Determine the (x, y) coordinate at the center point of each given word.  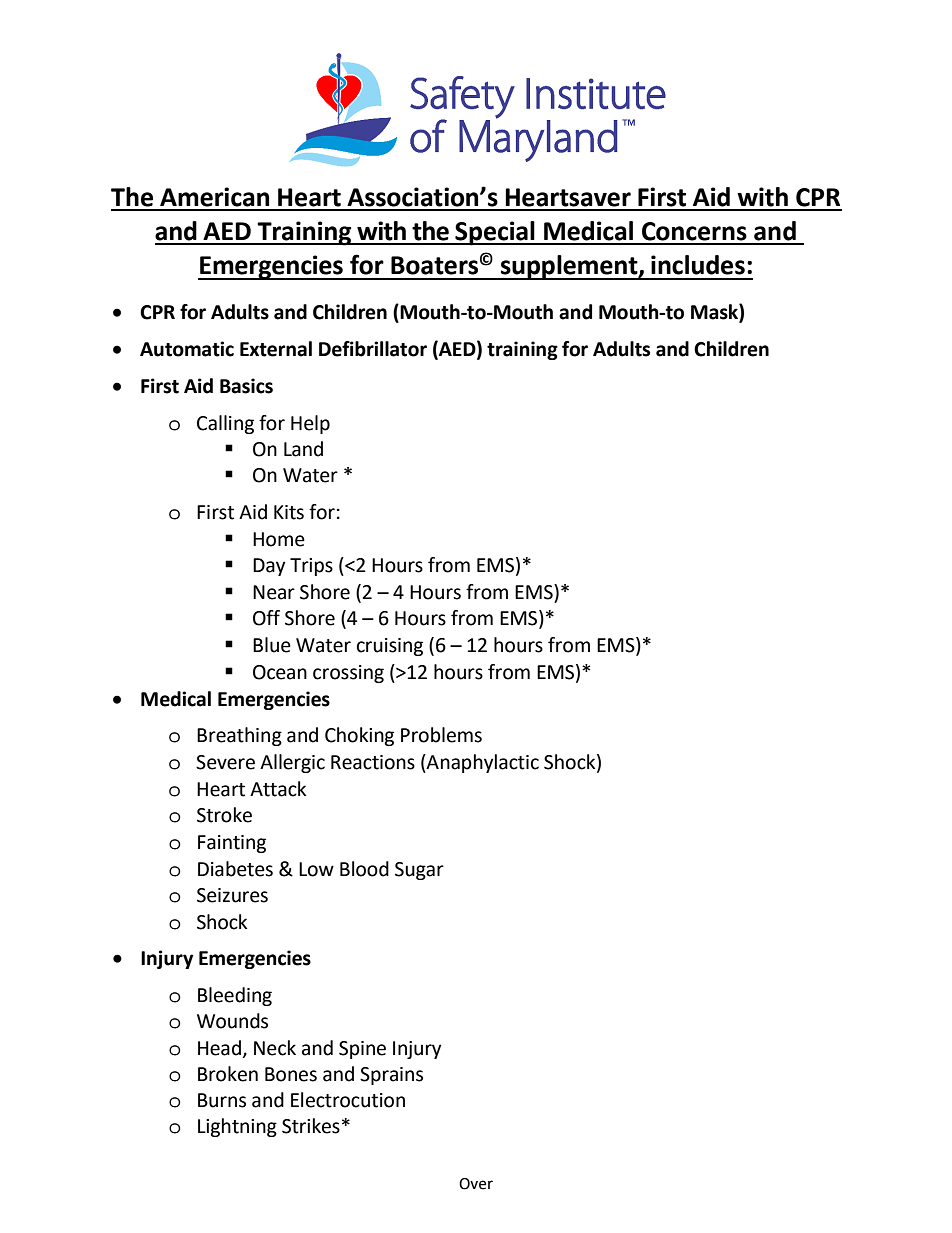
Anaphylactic (482, 763)
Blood (364, 869)
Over (476, 1184)
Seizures (232, 895)
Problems (441, 735)
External (276, 349)
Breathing (239, 736)
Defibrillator (373, 349)
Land (303, 449)
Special (495, 233)
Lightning (237, 1127)
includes (698, 265)
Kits (289, 512)
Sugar (419, 871)
